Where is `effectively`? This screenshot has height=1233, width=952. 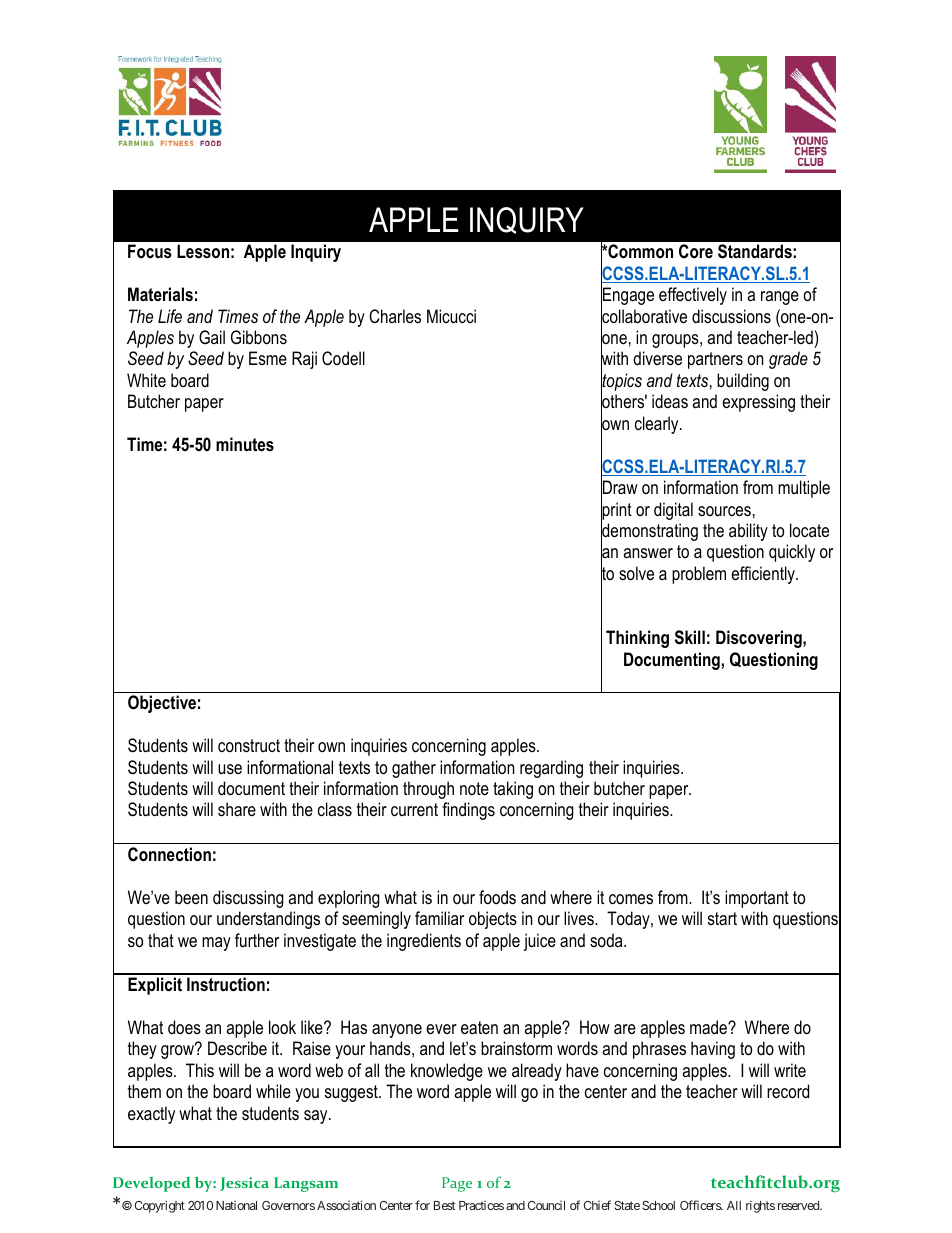
effectively is located at coordinates (693, 296).
